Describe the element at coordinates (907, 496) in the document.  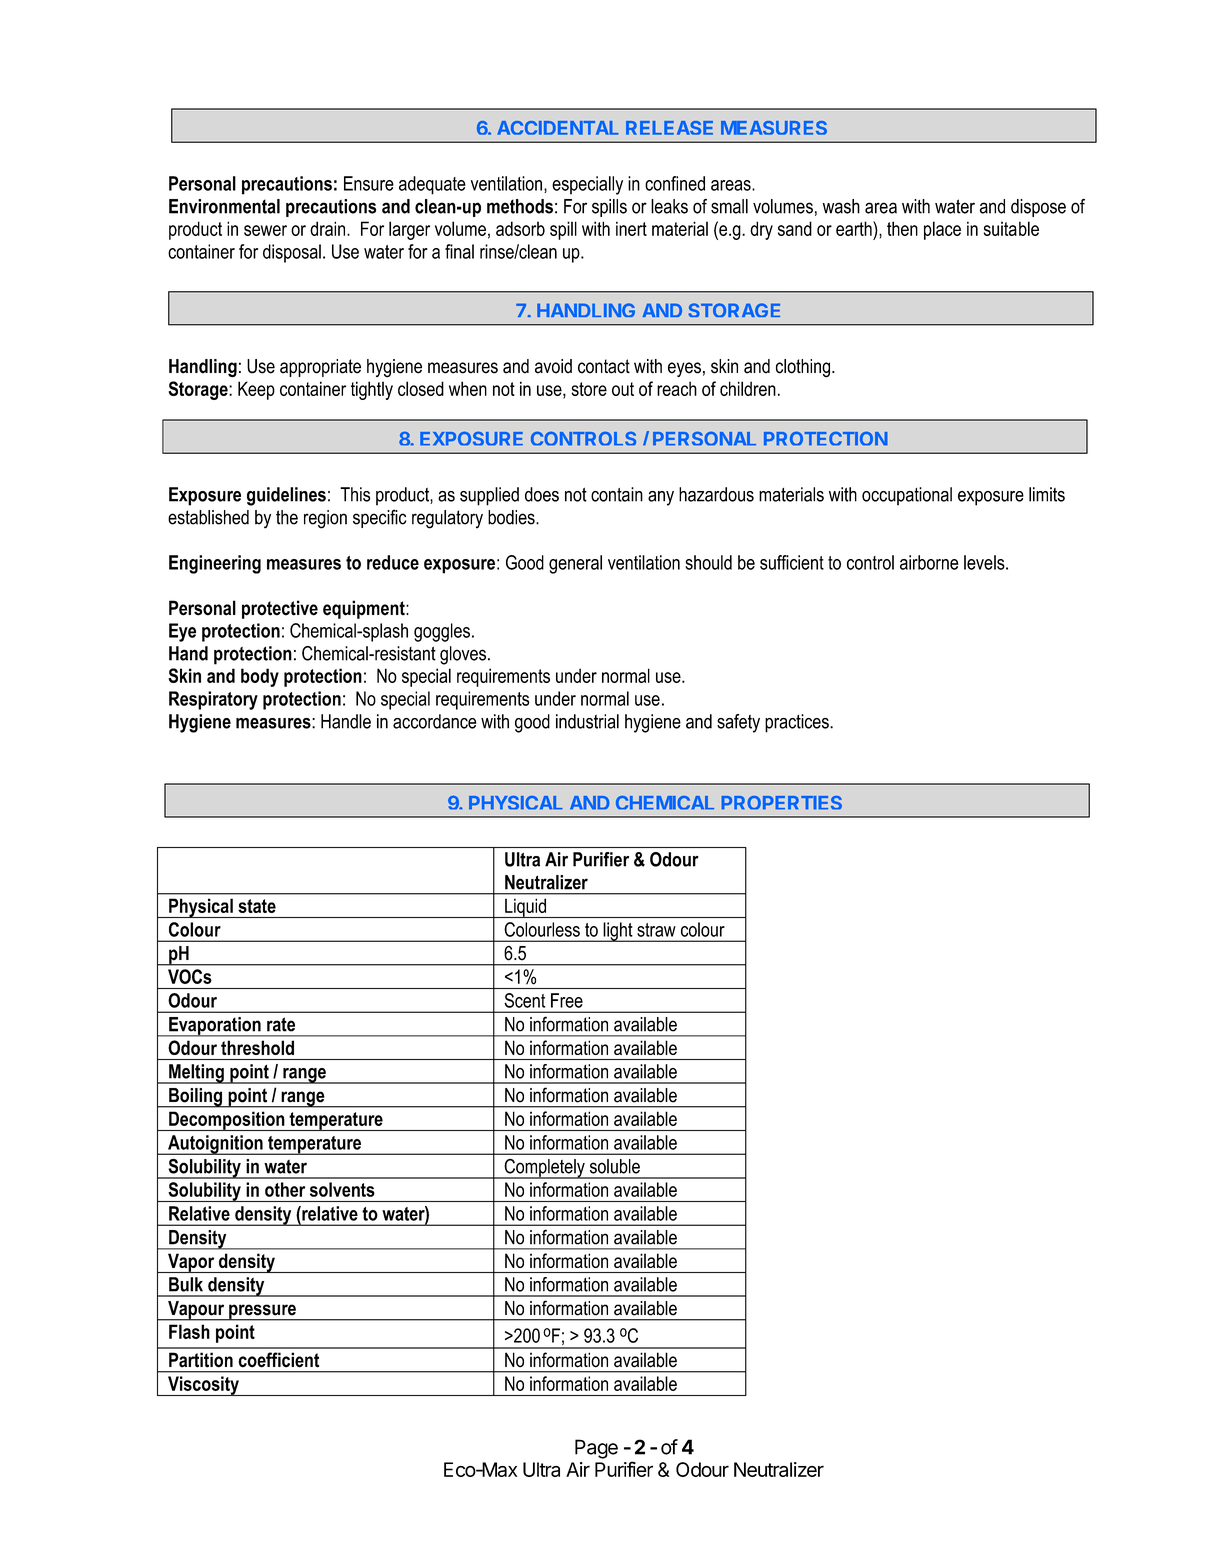
I see `occupational` at that location.
